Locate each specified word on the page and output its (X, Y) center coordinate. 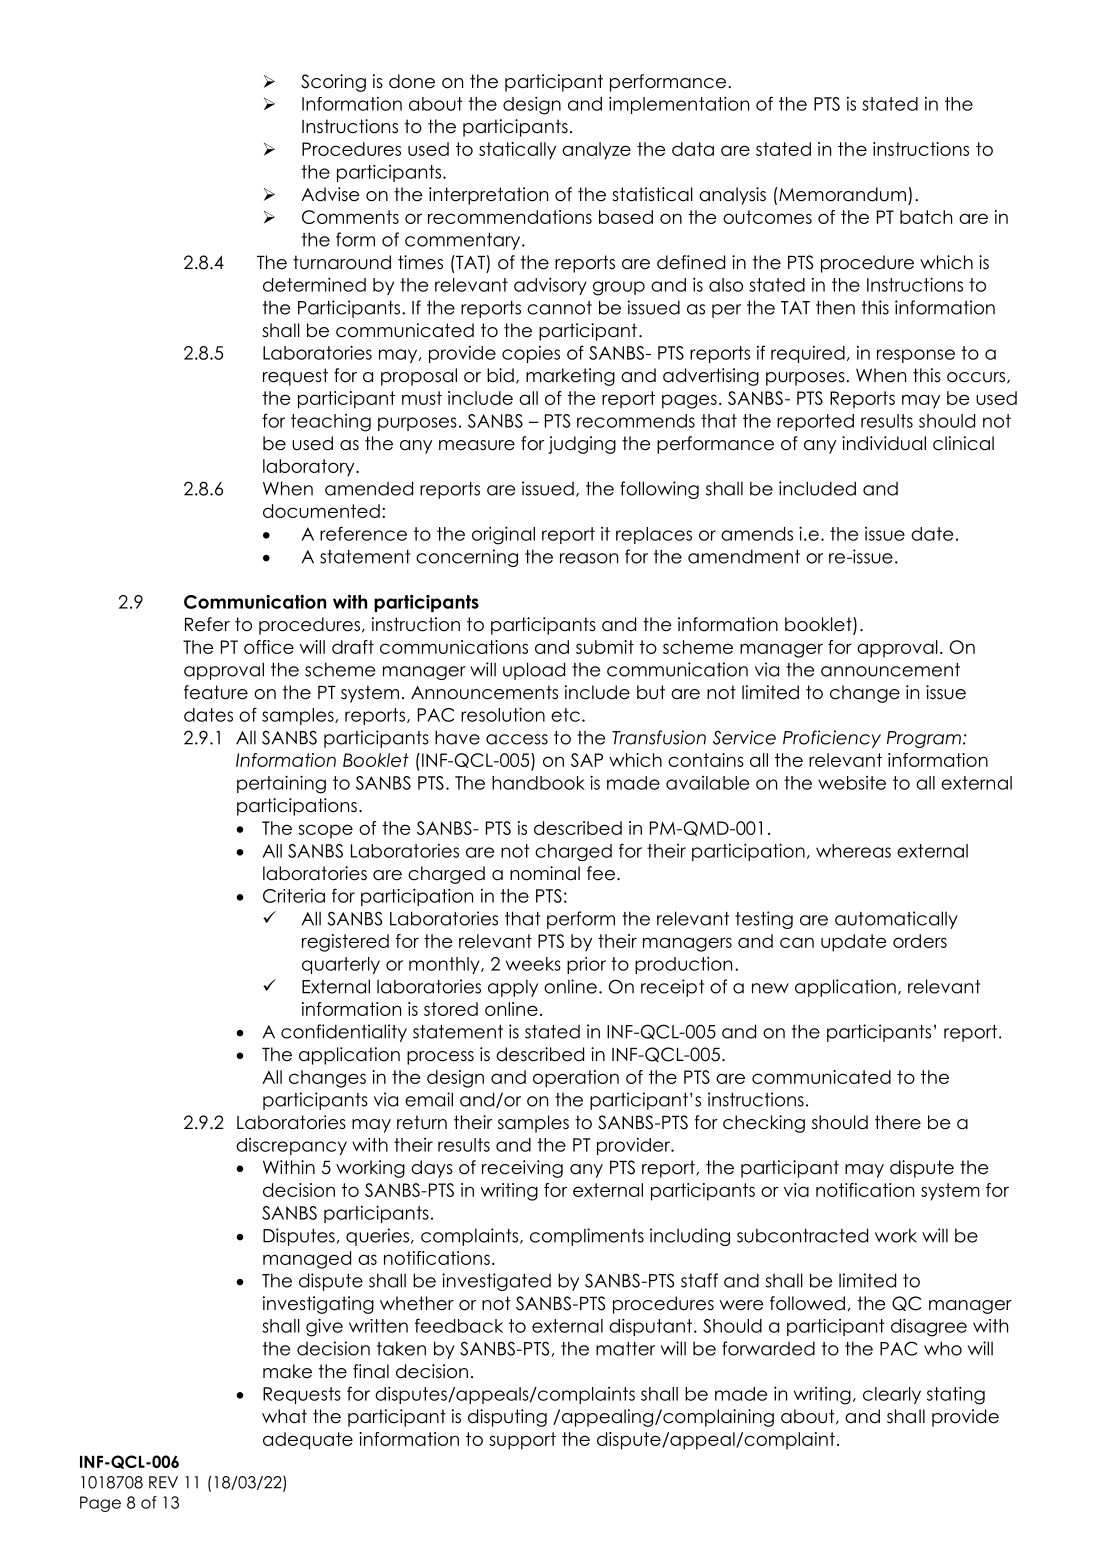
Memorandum (841, 194)
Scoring (333, 83)
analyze (596, 151)
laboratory (310, 468)
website (852, 783)
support (522, 1441)
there (898, 1122)
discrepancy (291, 1146)
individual (884, 443)
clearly (892, 1395)
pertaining (281, 784)
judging (582, 445)
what (284, 1416)
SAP (587, 760)
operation (576, 1079)
